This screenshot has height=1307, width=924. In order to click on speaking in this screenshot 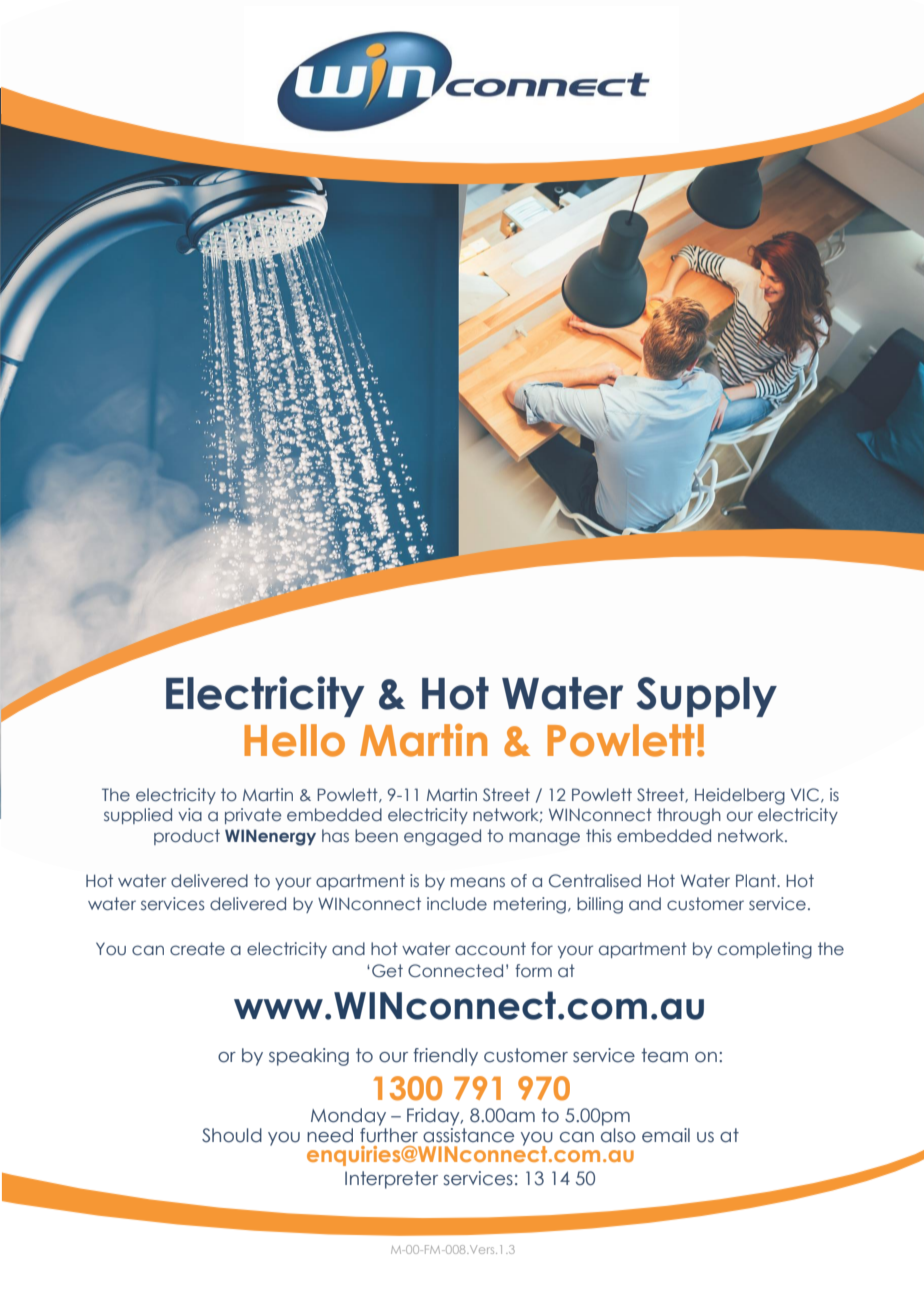, I will do `click(309, 1057)`.
